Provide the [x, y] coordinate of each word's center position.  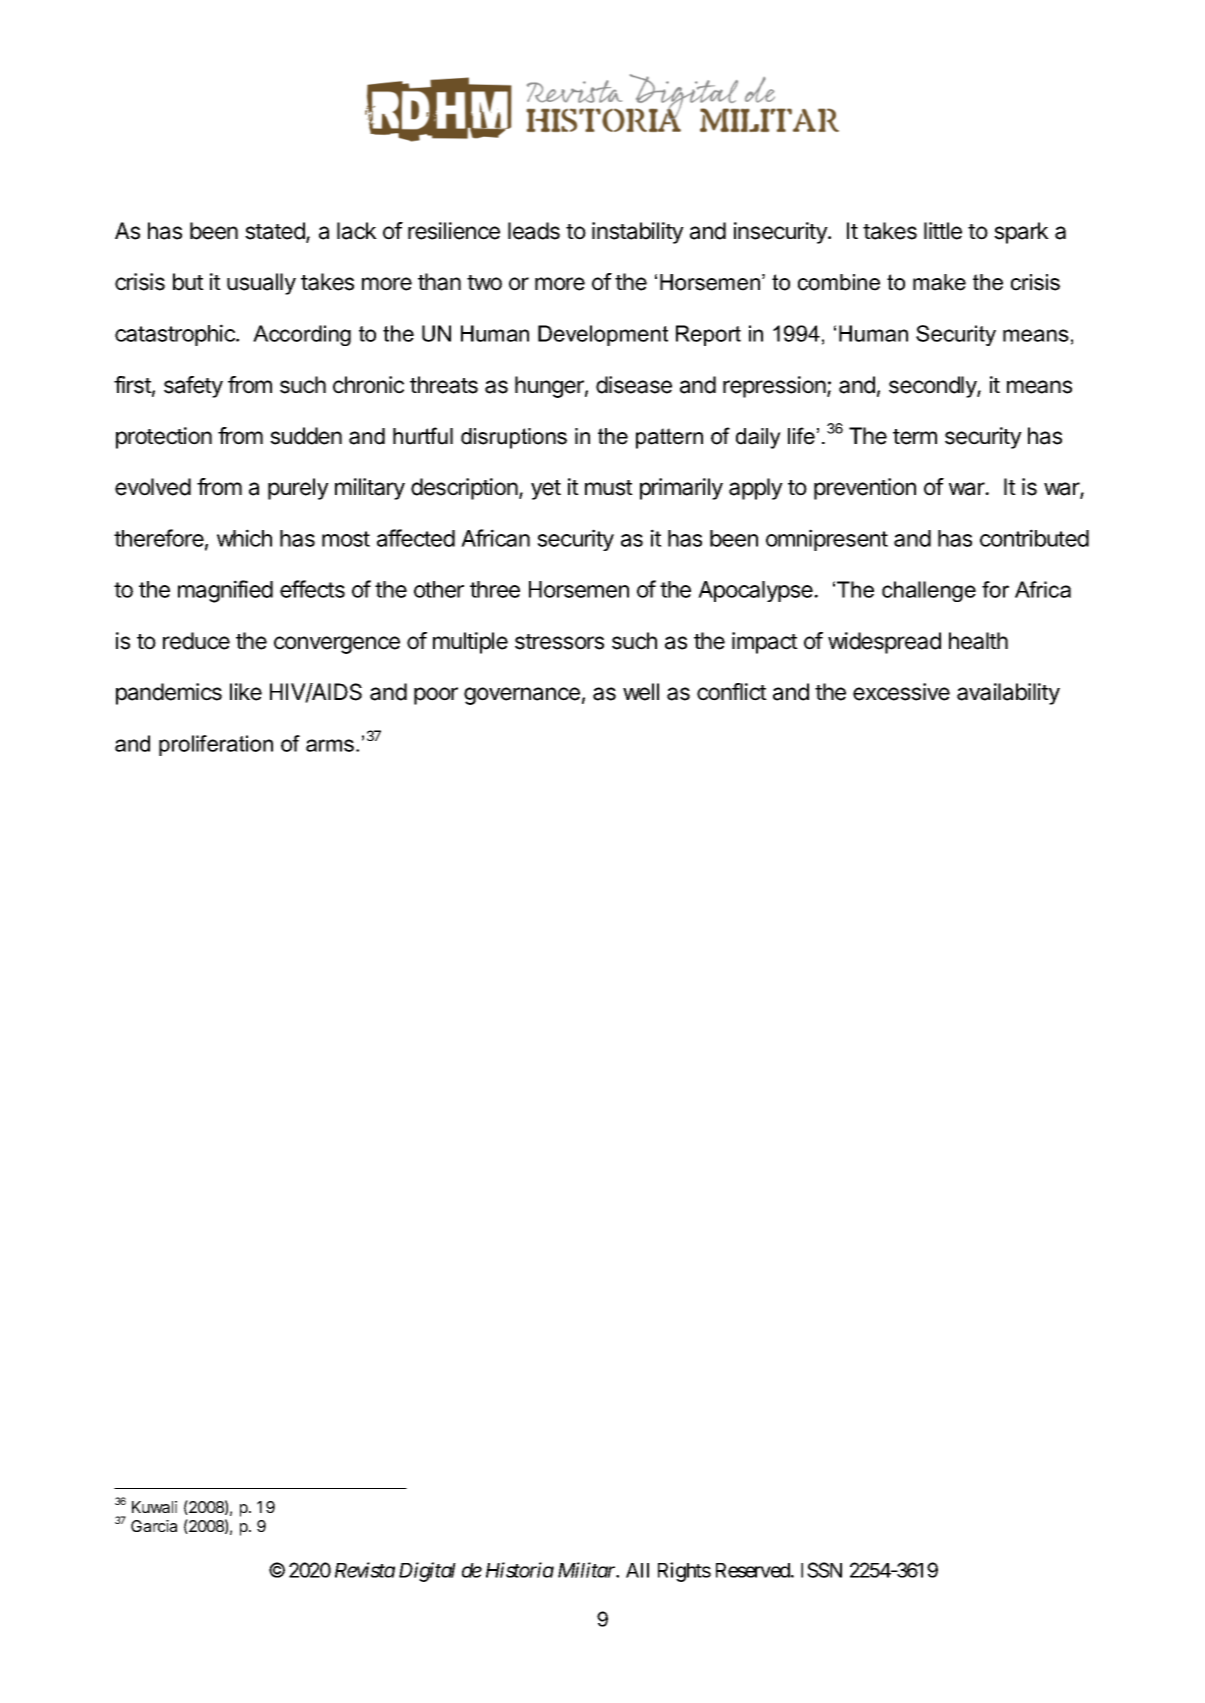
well [641, 692]
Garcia [154, 1526]
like [246, 692]
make [939, 282]
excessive [901, 692]
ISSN [821, 1570]
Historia [520, 1570]
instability [638, 233]
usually [261, 284]
